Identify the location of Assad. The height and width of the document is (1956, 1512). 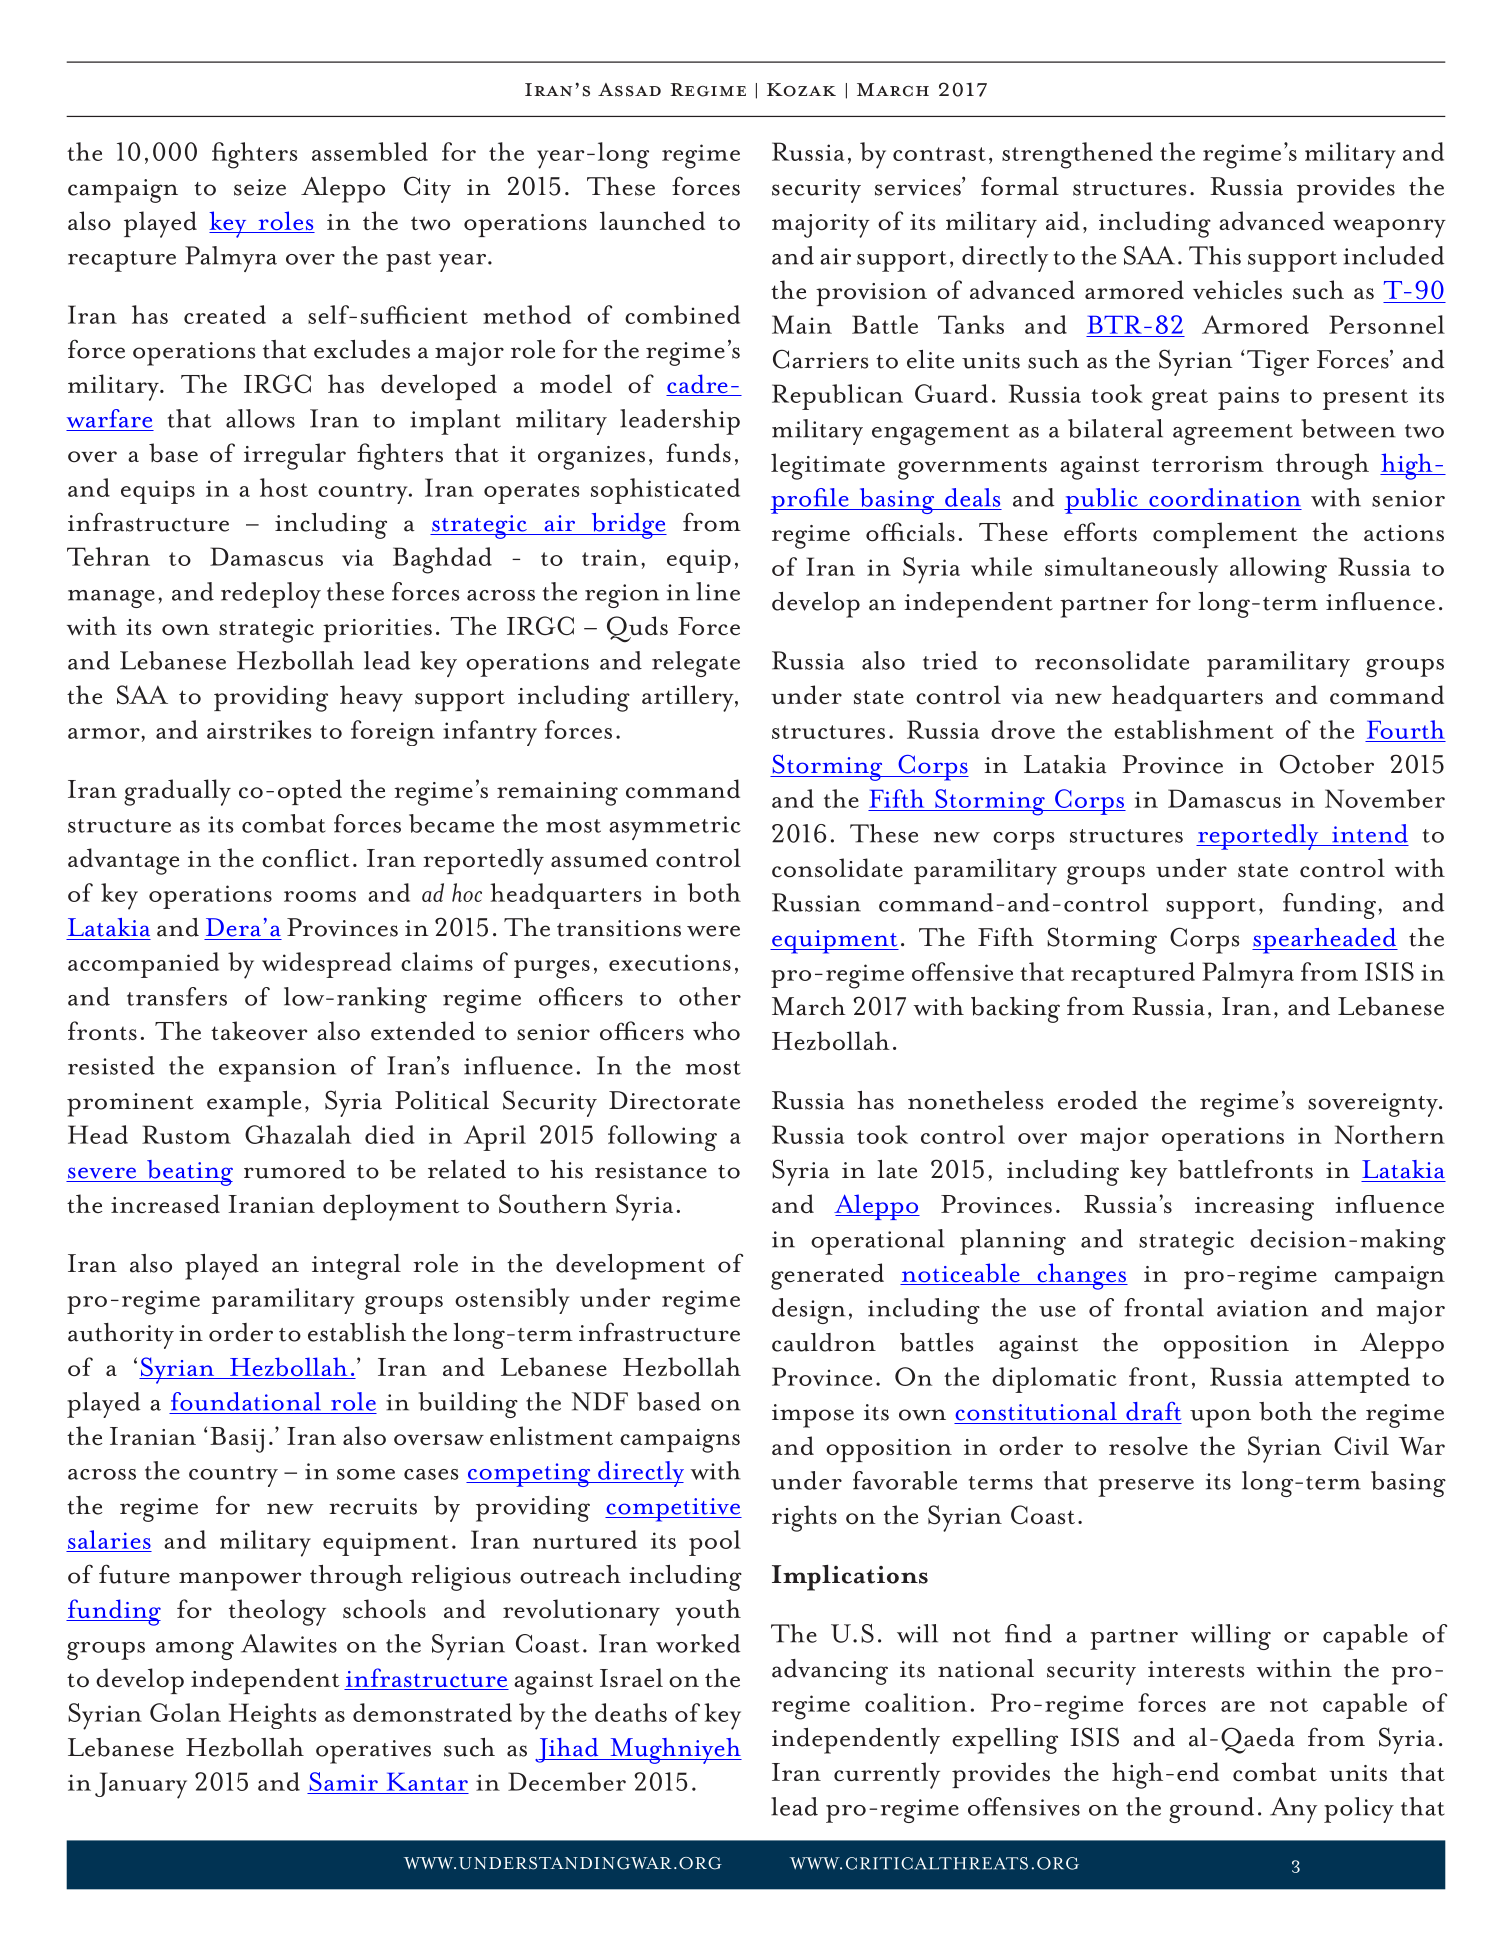
(629, 90).
